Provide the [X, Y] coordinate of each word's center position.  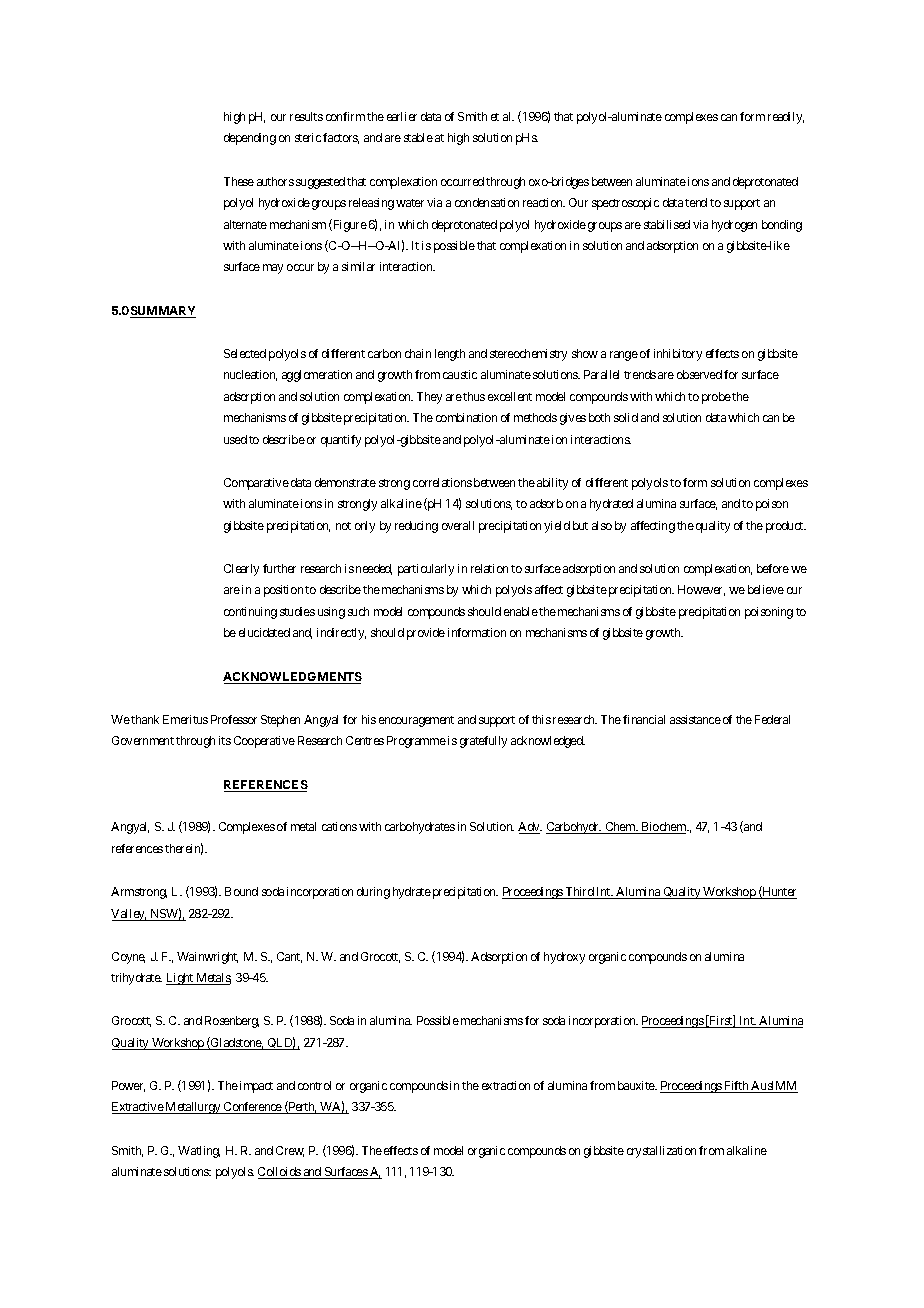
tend [696, 202]
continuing [250, 613]
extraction [506, 1085]
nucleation [250, 375]
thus [474, 396]
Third [579, 893]
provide [426, 634]
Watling [199, 1152]
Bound [241, 891]
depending [250, 139]
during [373, 893]
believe [766, 589]
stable [418, 137]
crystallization [661, 1152]
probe [716, 398]
